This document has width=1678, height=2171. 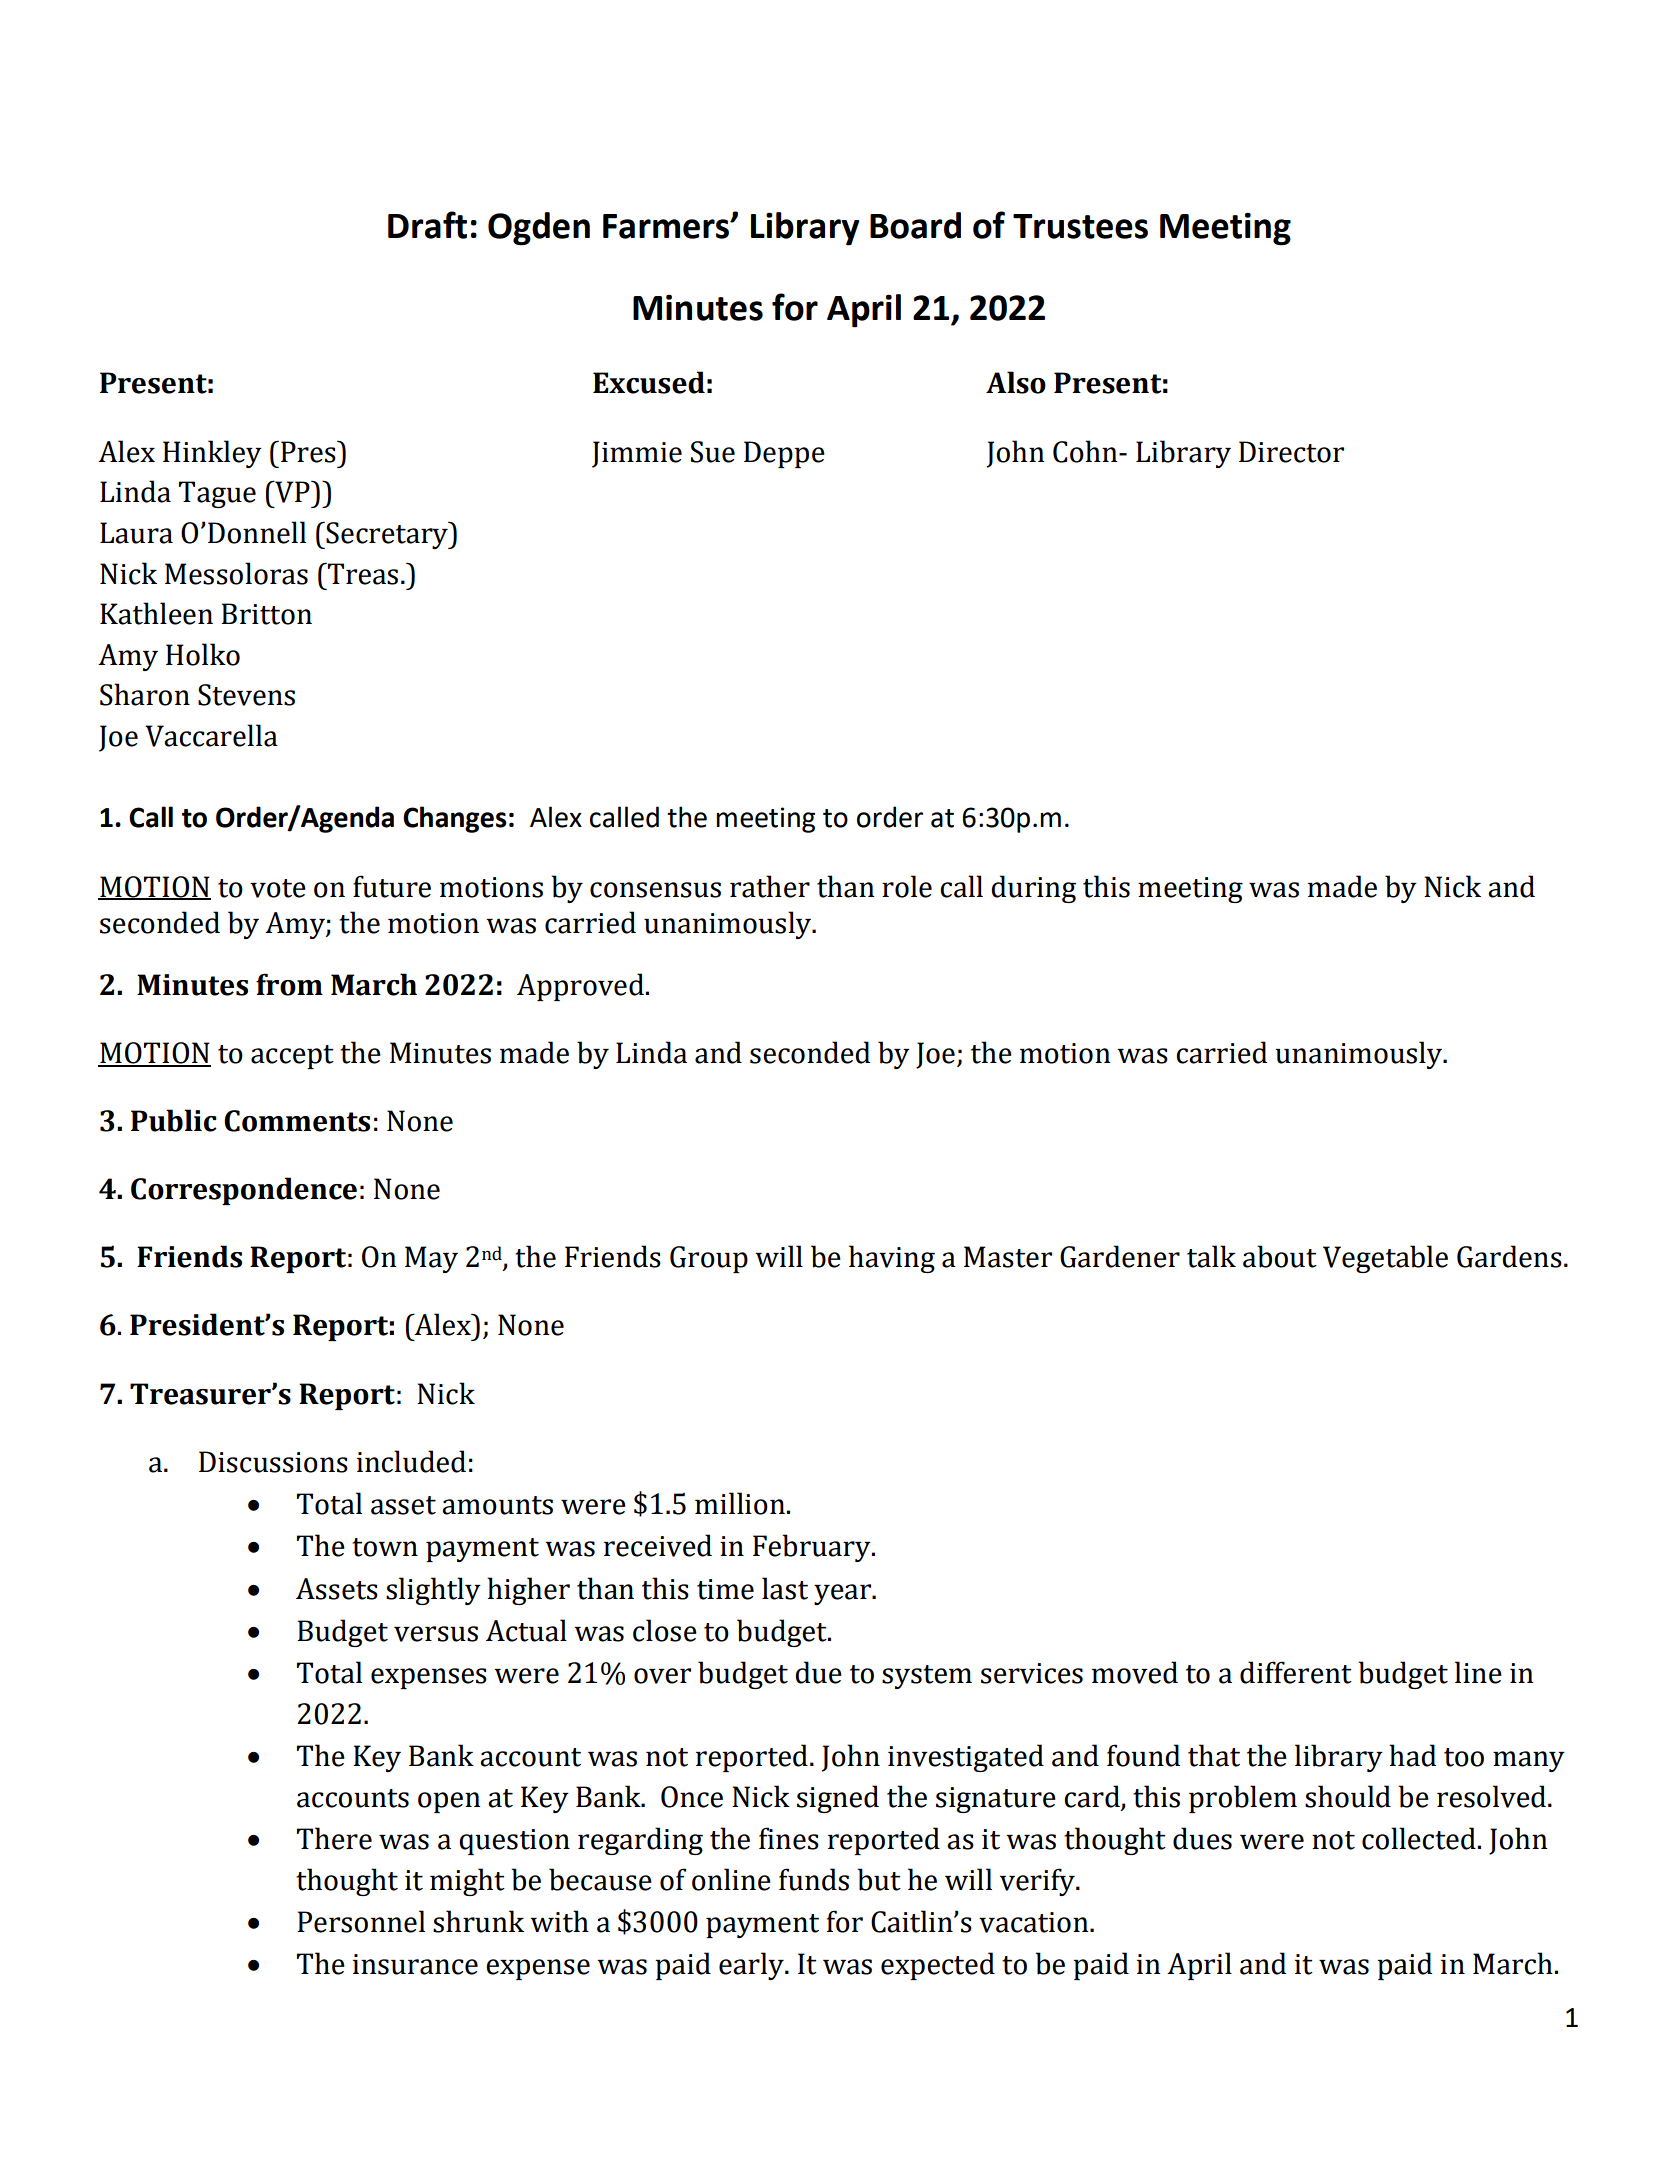 I want to click on Comments, so click(x=297, y=1121).
